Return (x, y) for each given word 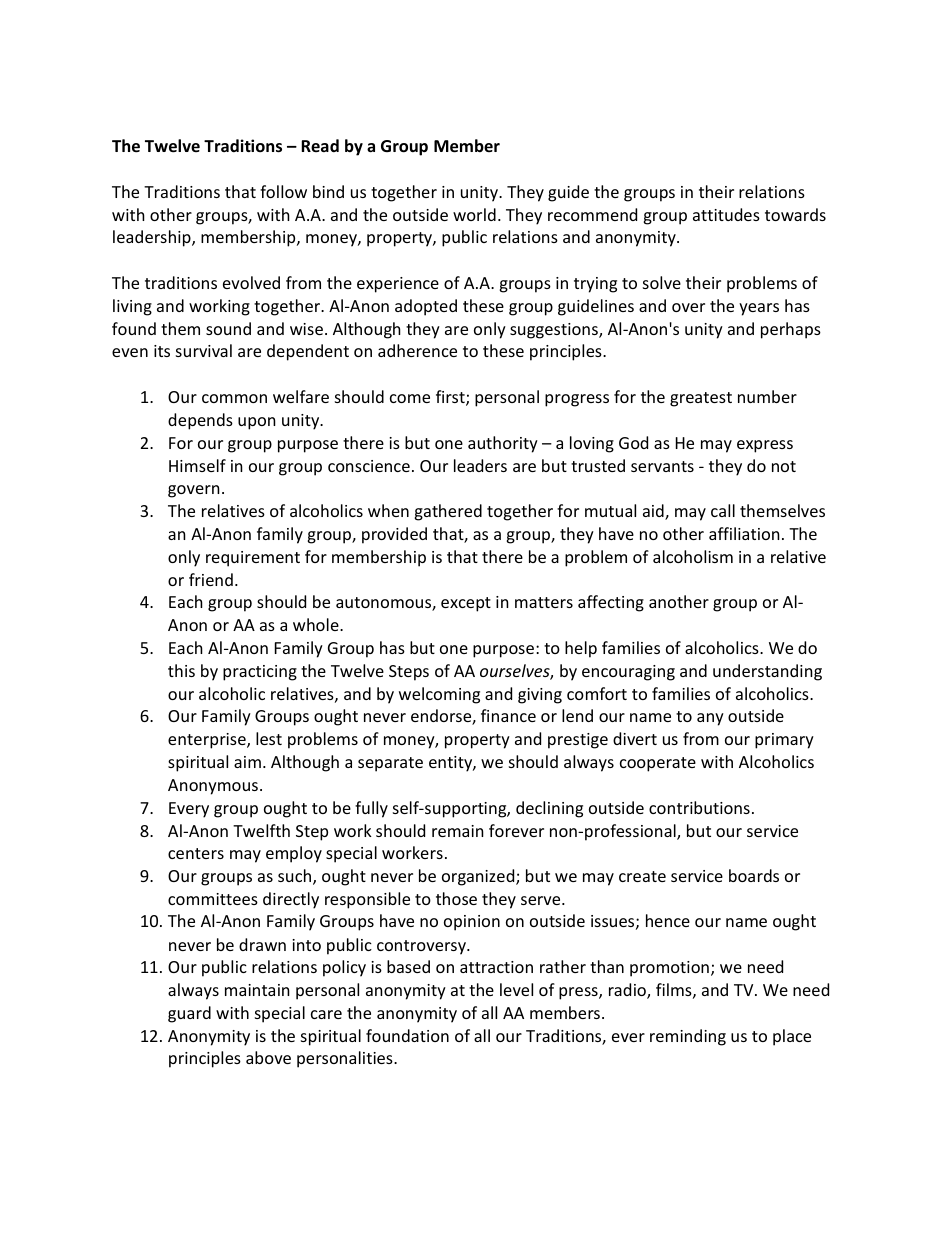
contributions (699, 807)
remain (458, 831)
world (474, 214)
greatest (701, 399)
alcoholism (693, 556)
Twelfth (261, 830)
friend (211, 579)
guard (189, 1014)
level (516, 989)
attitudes (726, 214)
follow (283, 191)
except (466, 604)
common (234, 398)
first (451, 398)
